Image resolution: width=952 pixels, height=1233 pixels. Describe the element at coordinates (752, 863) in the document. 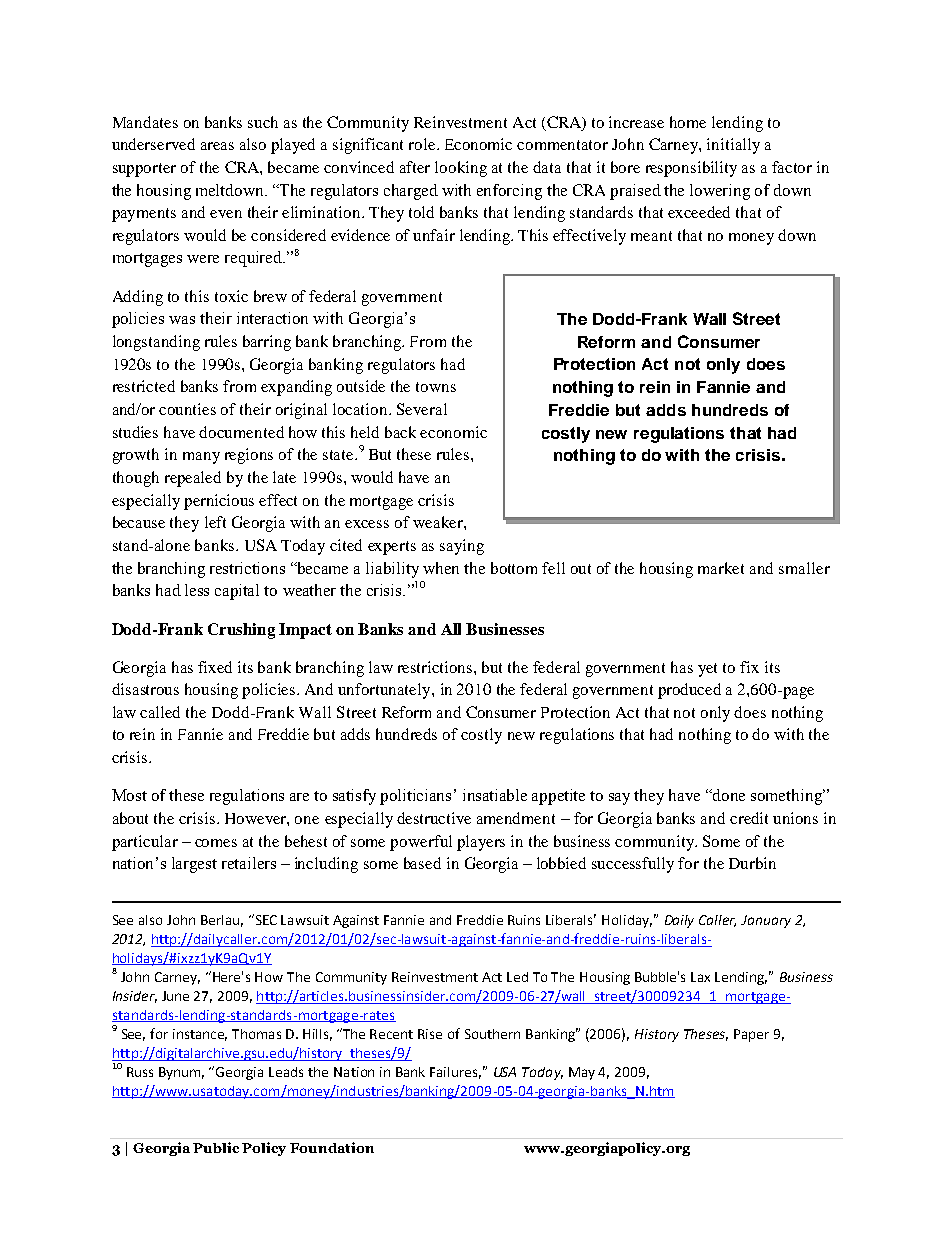

I see `Durbin` at that location.
